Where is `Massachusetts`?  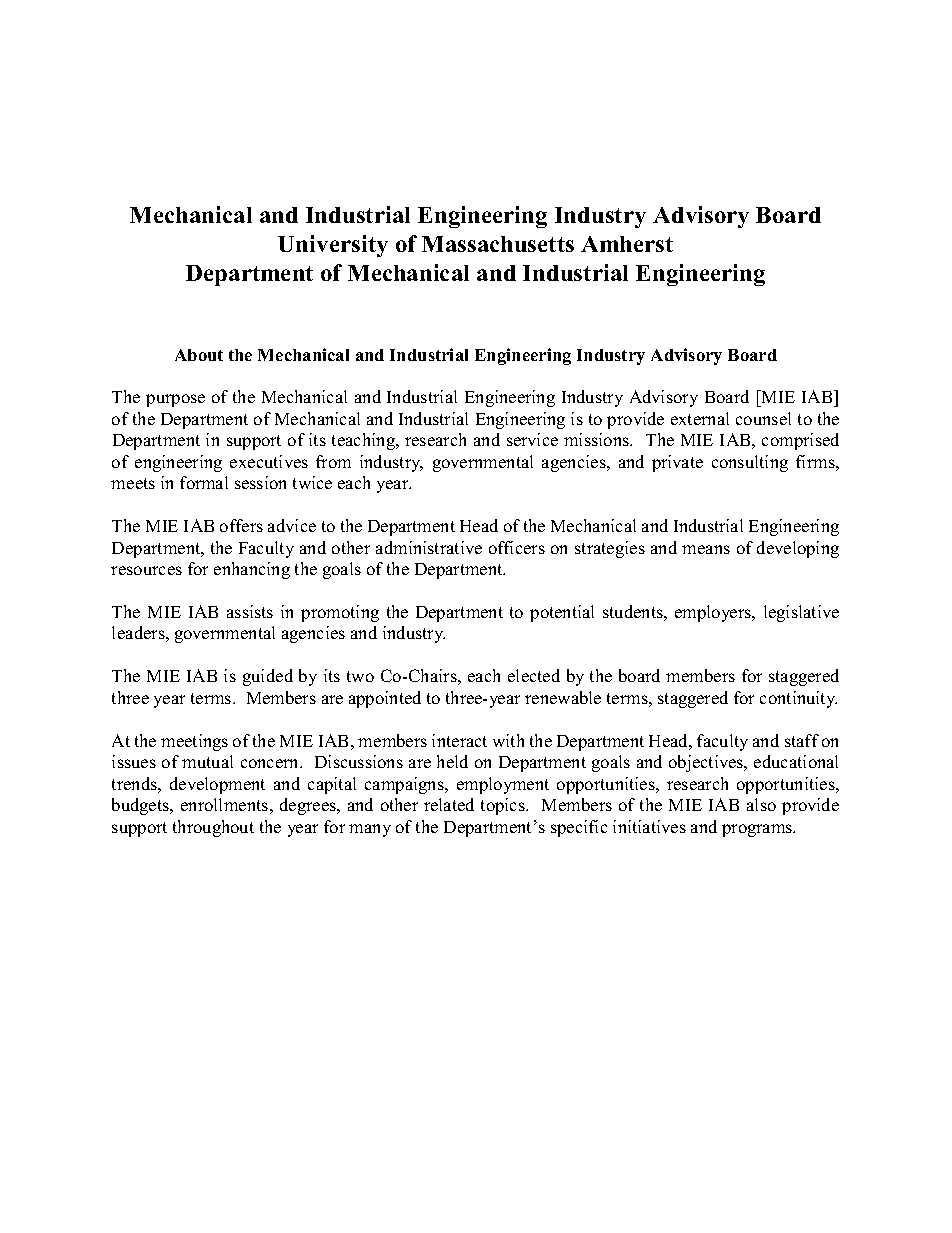
Massachusetts is located at coordinates (498, 244).
